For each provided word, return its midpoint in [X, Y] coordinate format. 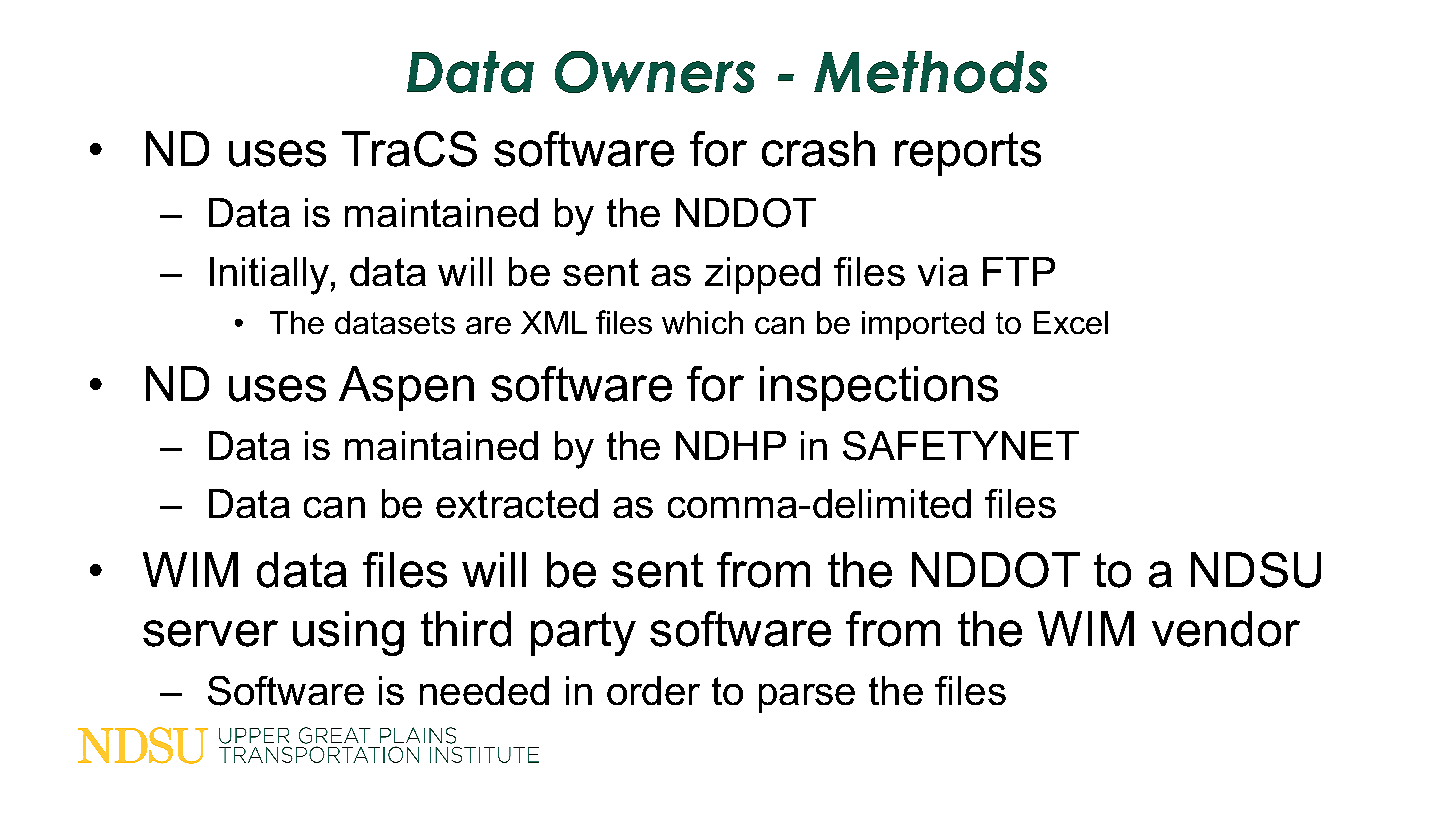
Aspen [406, 388]
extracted [517, 503]
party [583, 634]
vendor [1226, 629]
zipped [762, 275]
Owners [655, 72]
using [348, 633]
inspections [879, 388]
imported [923, 325]
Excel [1071, 322]
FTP [1019, 271]
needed [484, 690]
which [702, 322]
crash [818, 149]
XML [554, 322]
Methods [930, 72]
